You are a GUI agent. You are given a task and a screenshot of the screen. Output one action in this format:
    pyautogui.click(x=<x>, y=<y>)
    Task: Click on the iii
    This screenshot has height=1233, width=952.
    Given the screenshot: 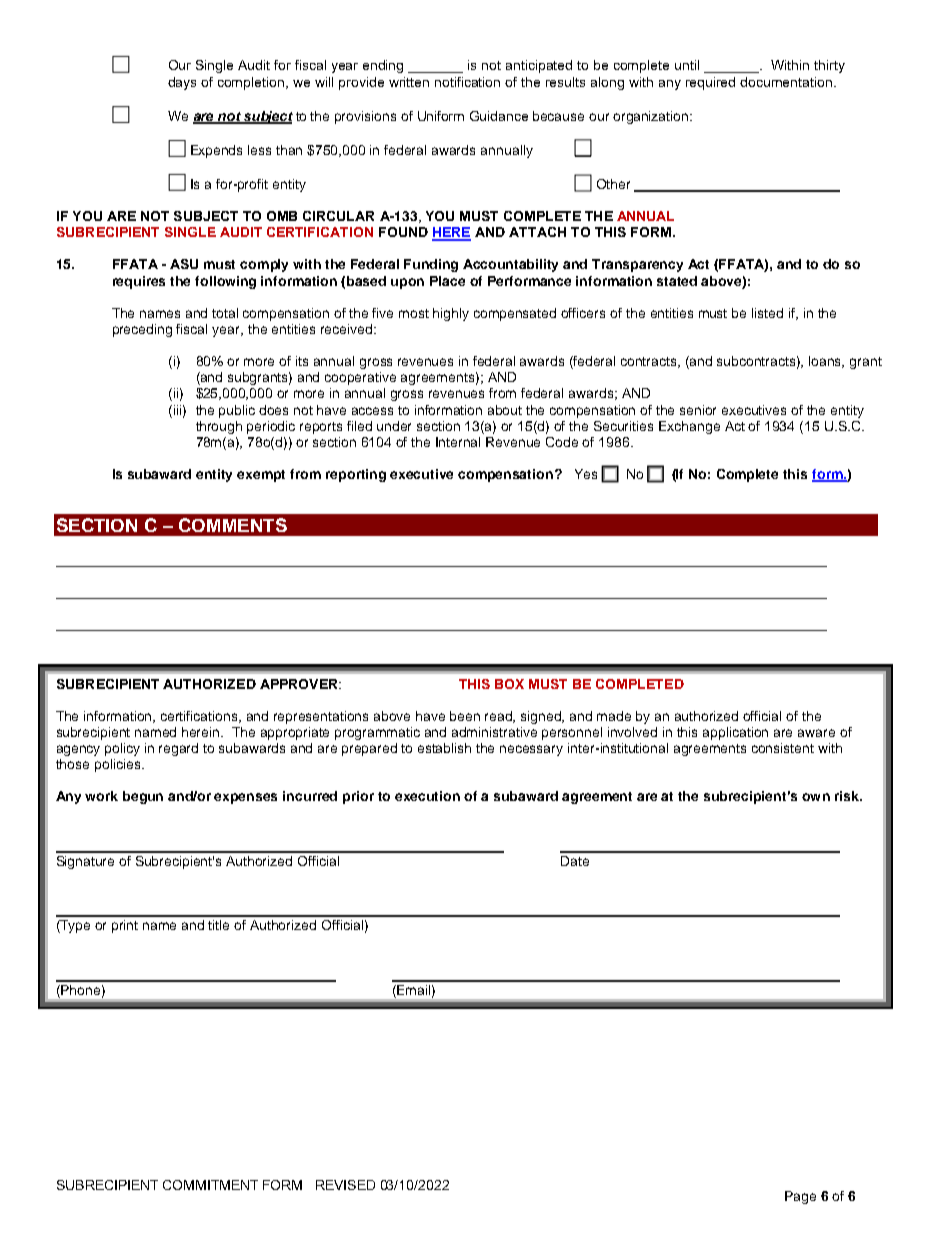 What is the action you would take?
    pyautogui.click(x=176, y=410)
